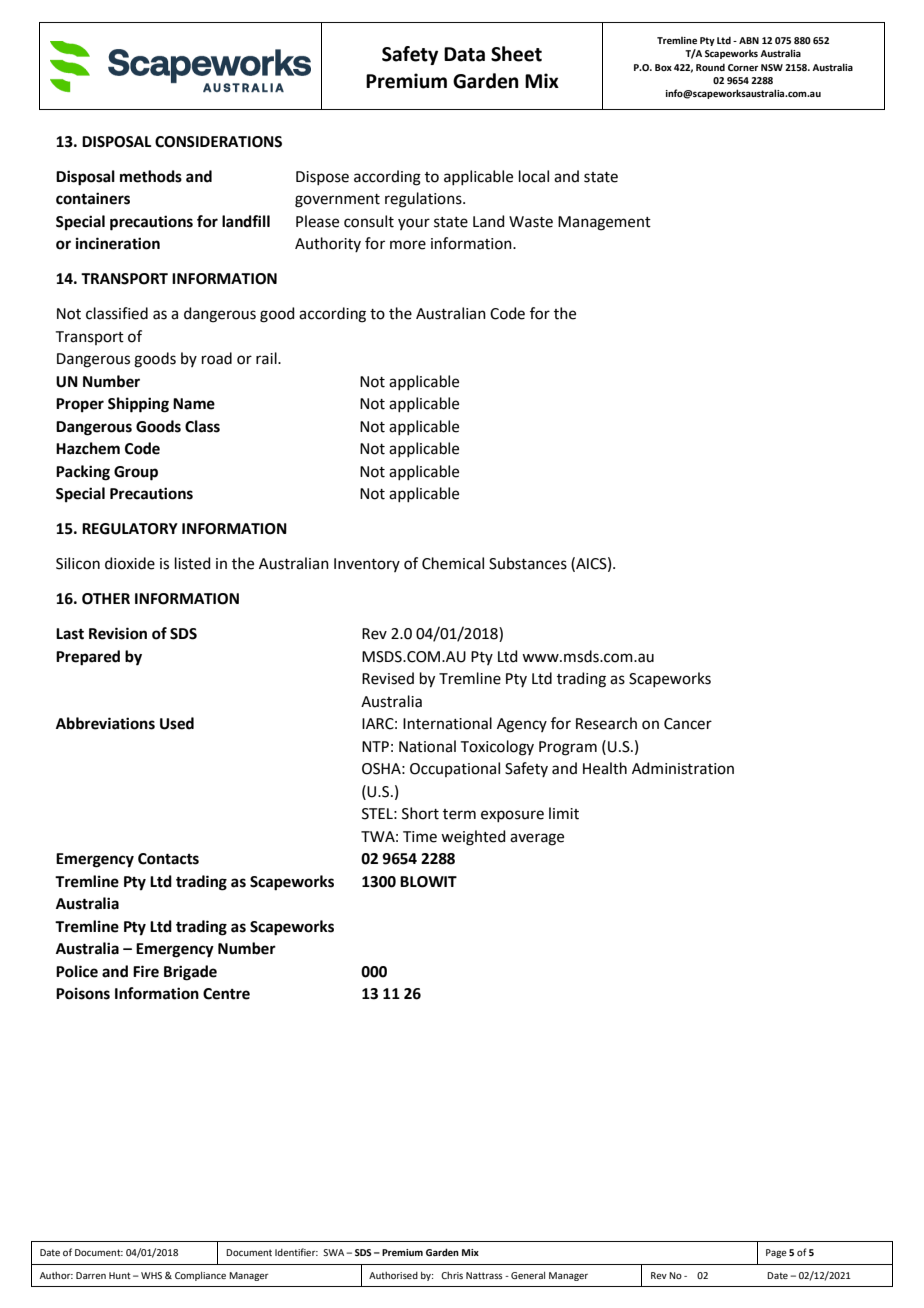 The height and width of the screenshot is (1308, 924). I want to click on Data, so click(464, 54).
